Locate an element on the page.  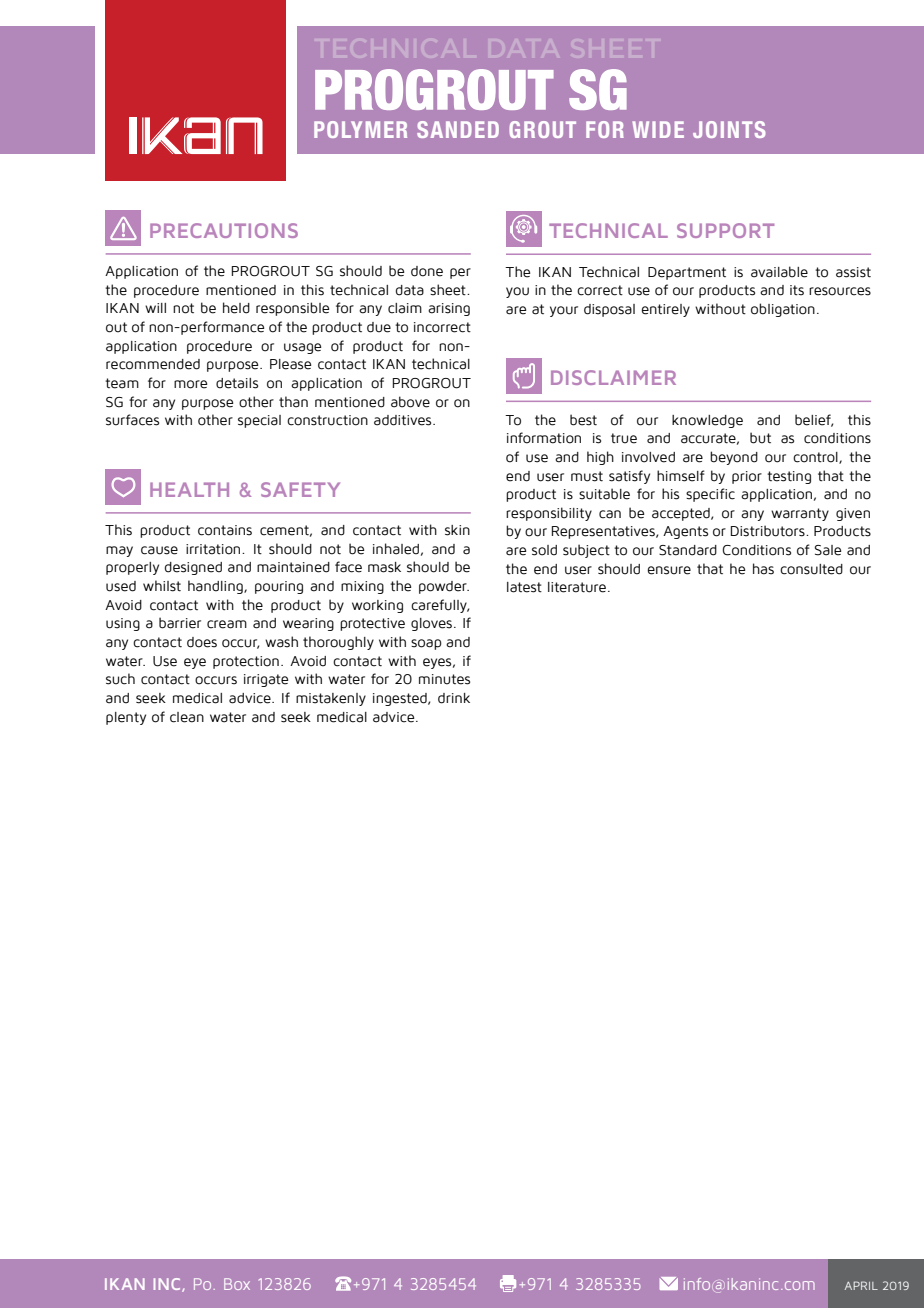
SANDED is located at coordinates (458, 129).
